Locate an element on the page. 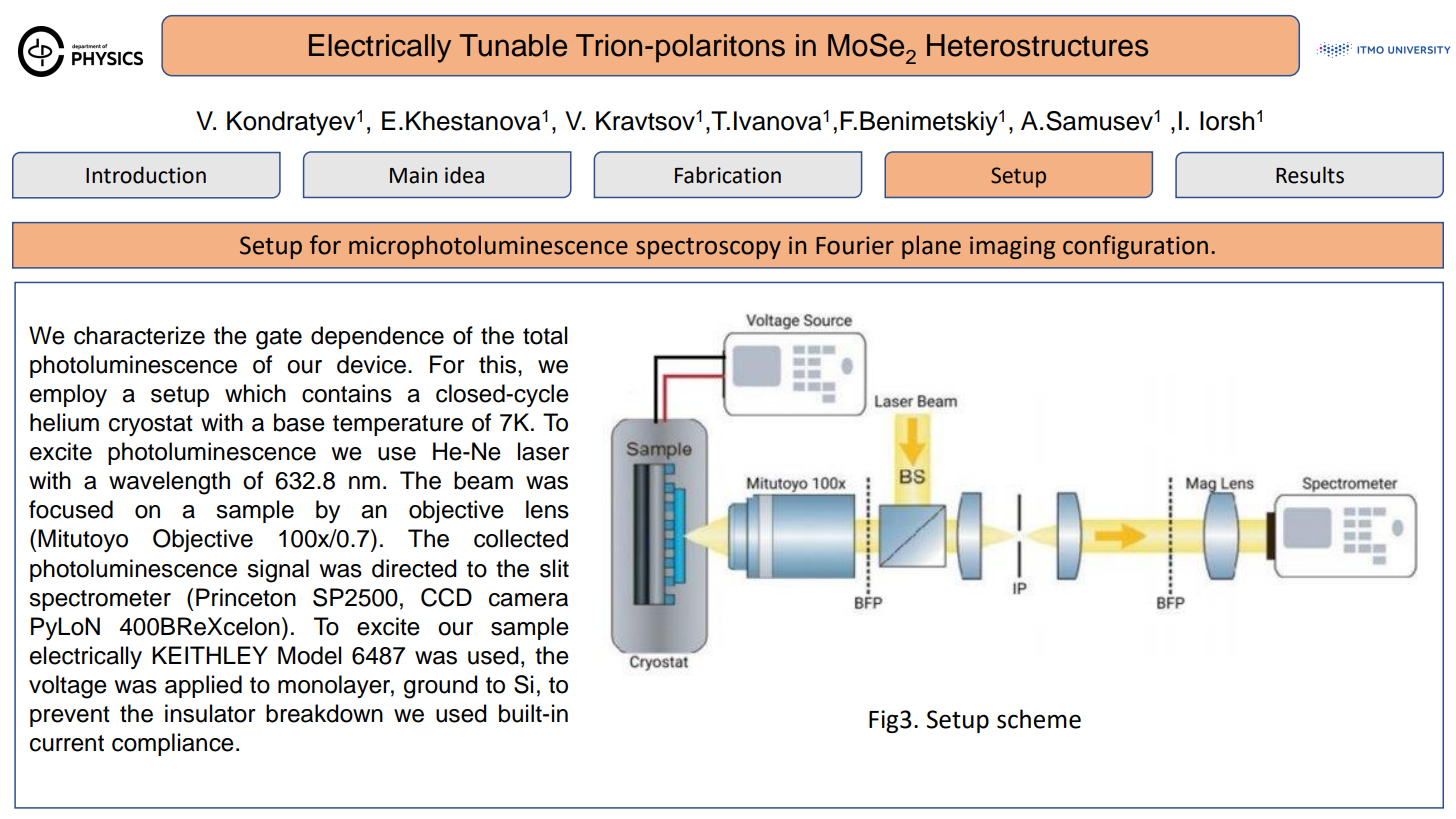  characterize is located at coordinates (139, 335).
